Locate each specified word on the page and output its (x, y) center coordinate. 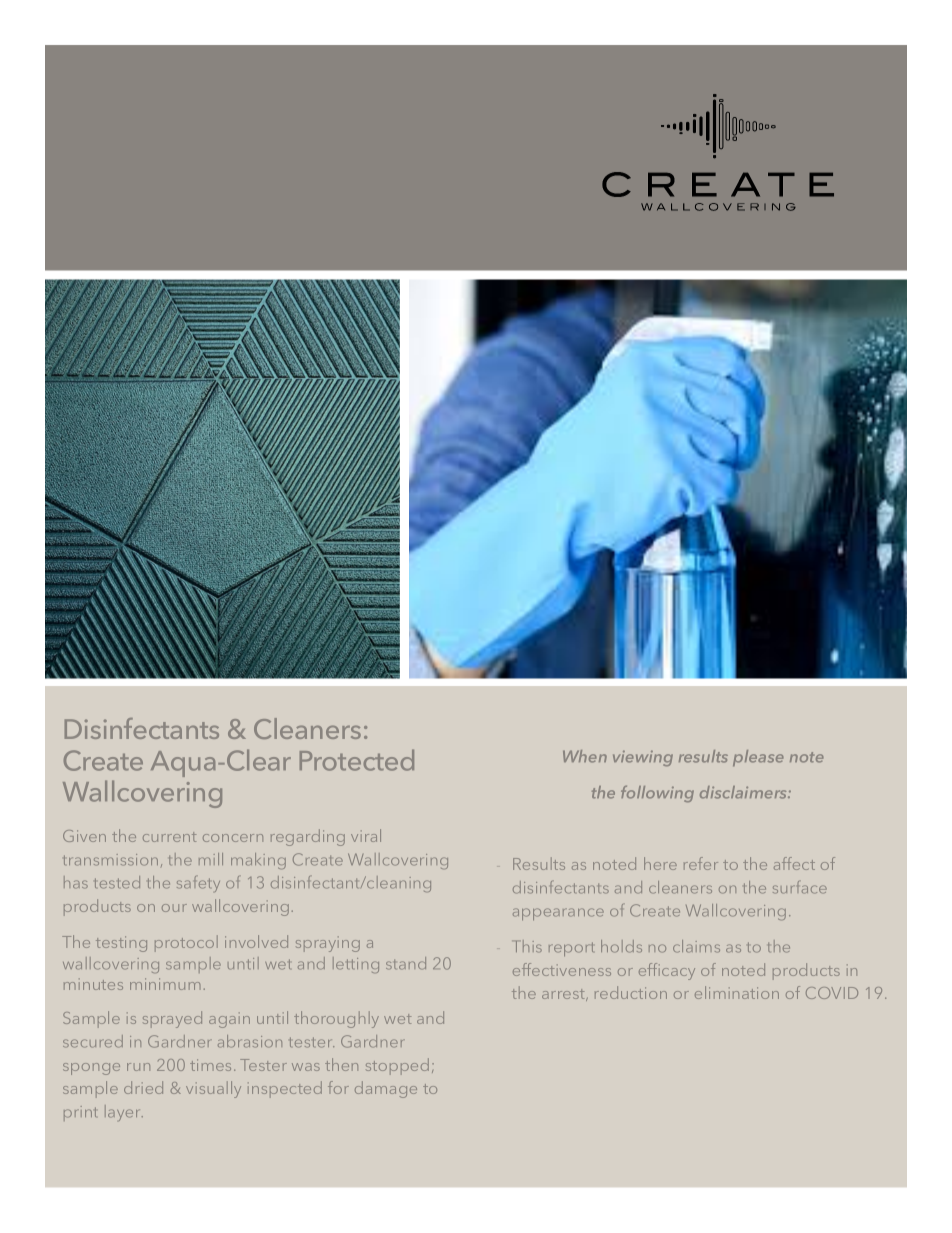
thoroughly (336, 1019)
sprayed (172, 1019)
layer (124, 1113)
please (758, 758)
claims (696, 946)
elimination (737, 992)
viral (366, 835)
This (529, 946)
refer (701, 863)
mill (211, 859)
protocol (186, 943)
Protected (357, 760)
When (585, 756)
